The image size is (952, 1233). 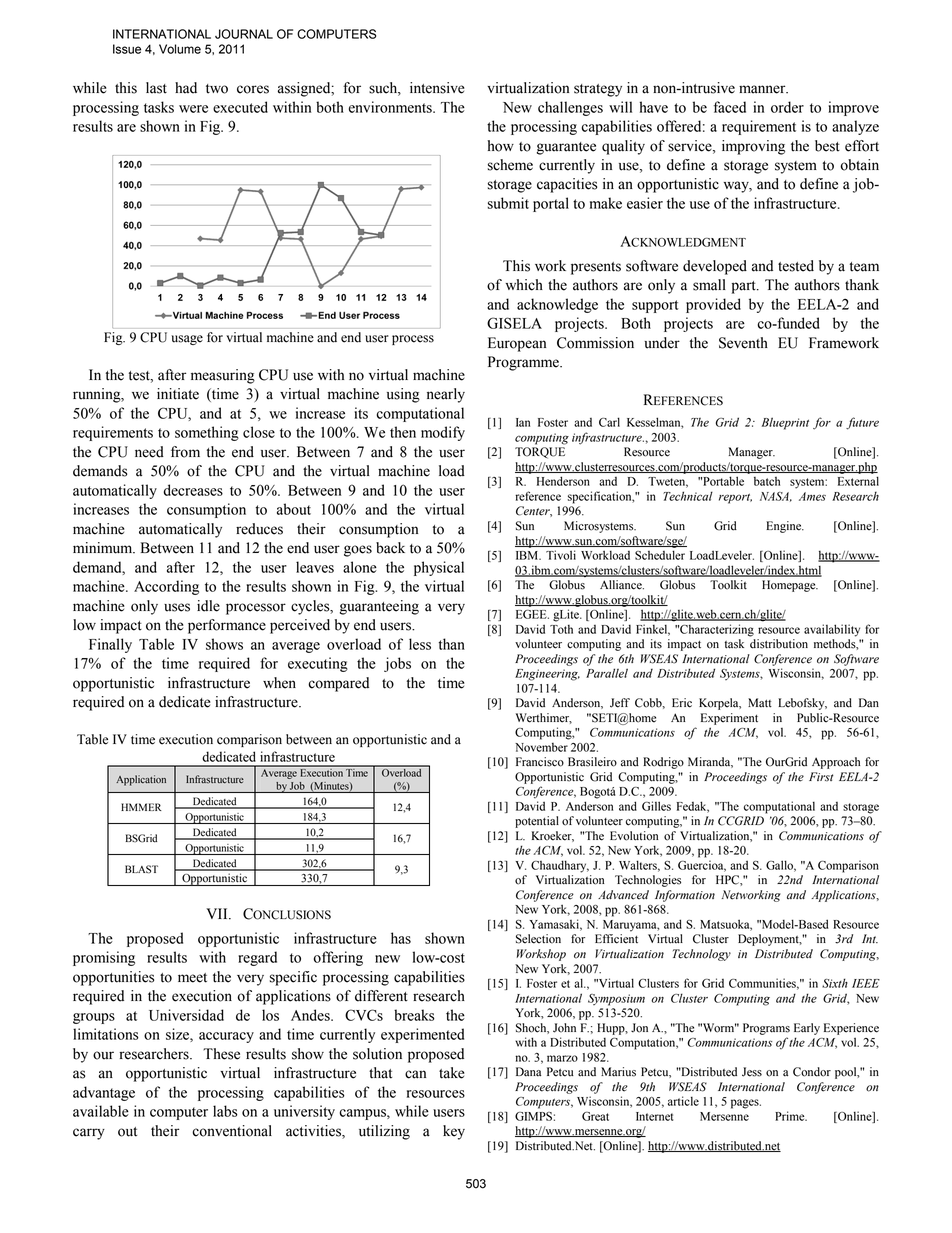 I want to click on usage, so click(x=187, y=340).
